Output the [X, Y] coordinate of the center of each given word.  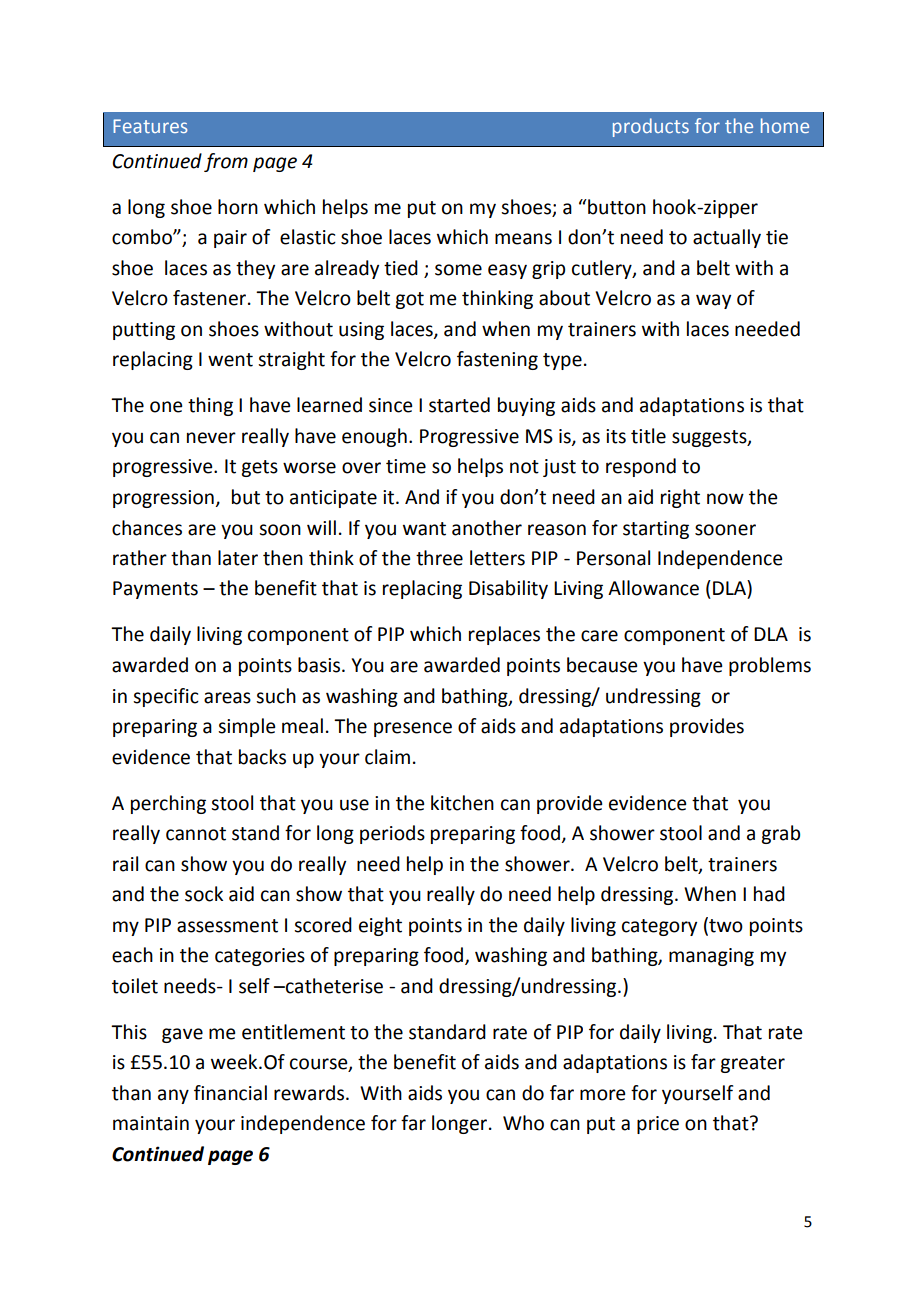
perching [168, 804]
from [226, 162]
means [523, 239]
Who [523, 1123]
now [725, 499]
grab [780, 834]
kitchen [462, 803]
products [651, 127]
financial [230, 1093]
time [406, 466]
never [211, 438]
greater [752, 1064]
